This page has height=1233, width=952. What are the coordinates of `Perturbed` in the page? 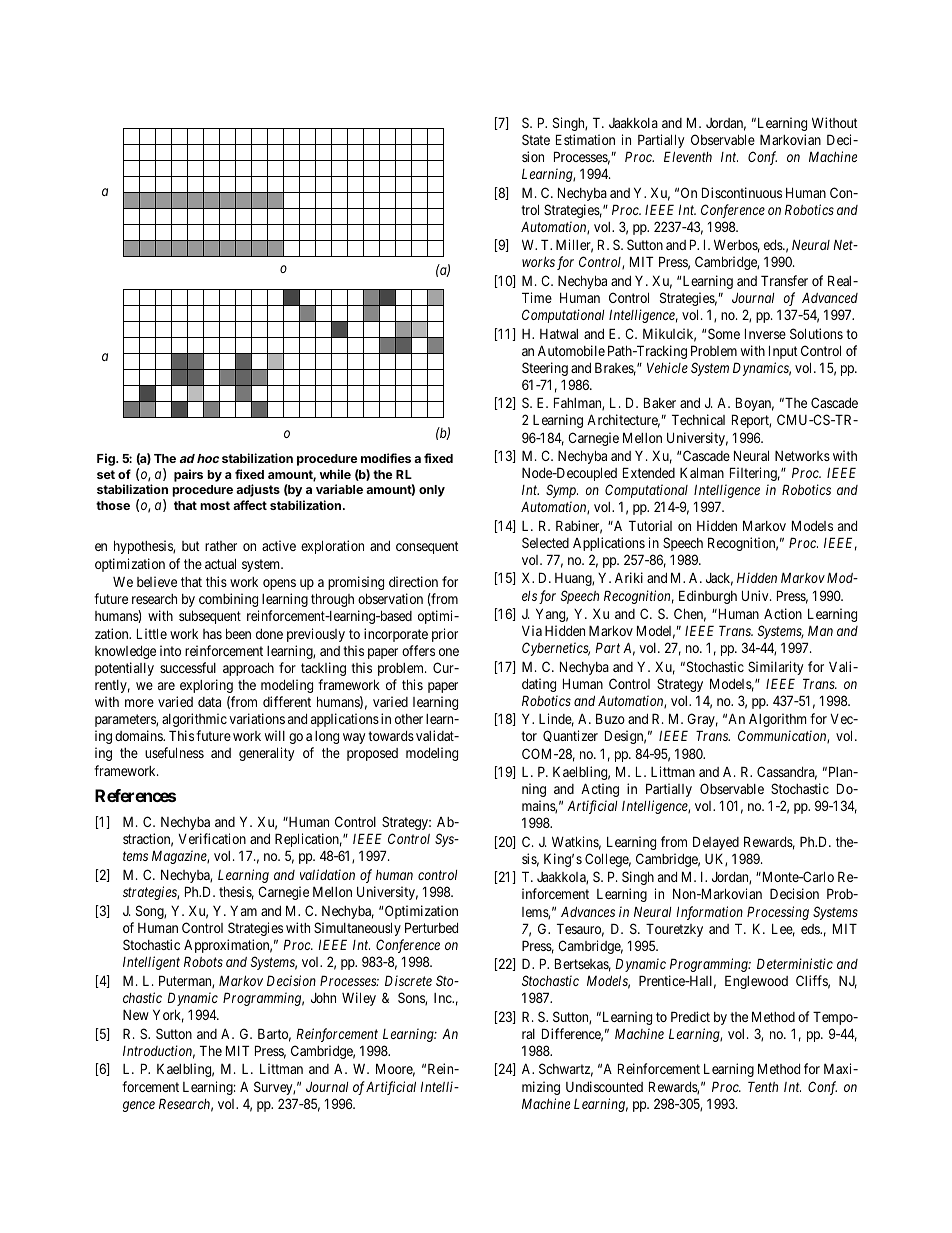 It's located at (431, 927).
